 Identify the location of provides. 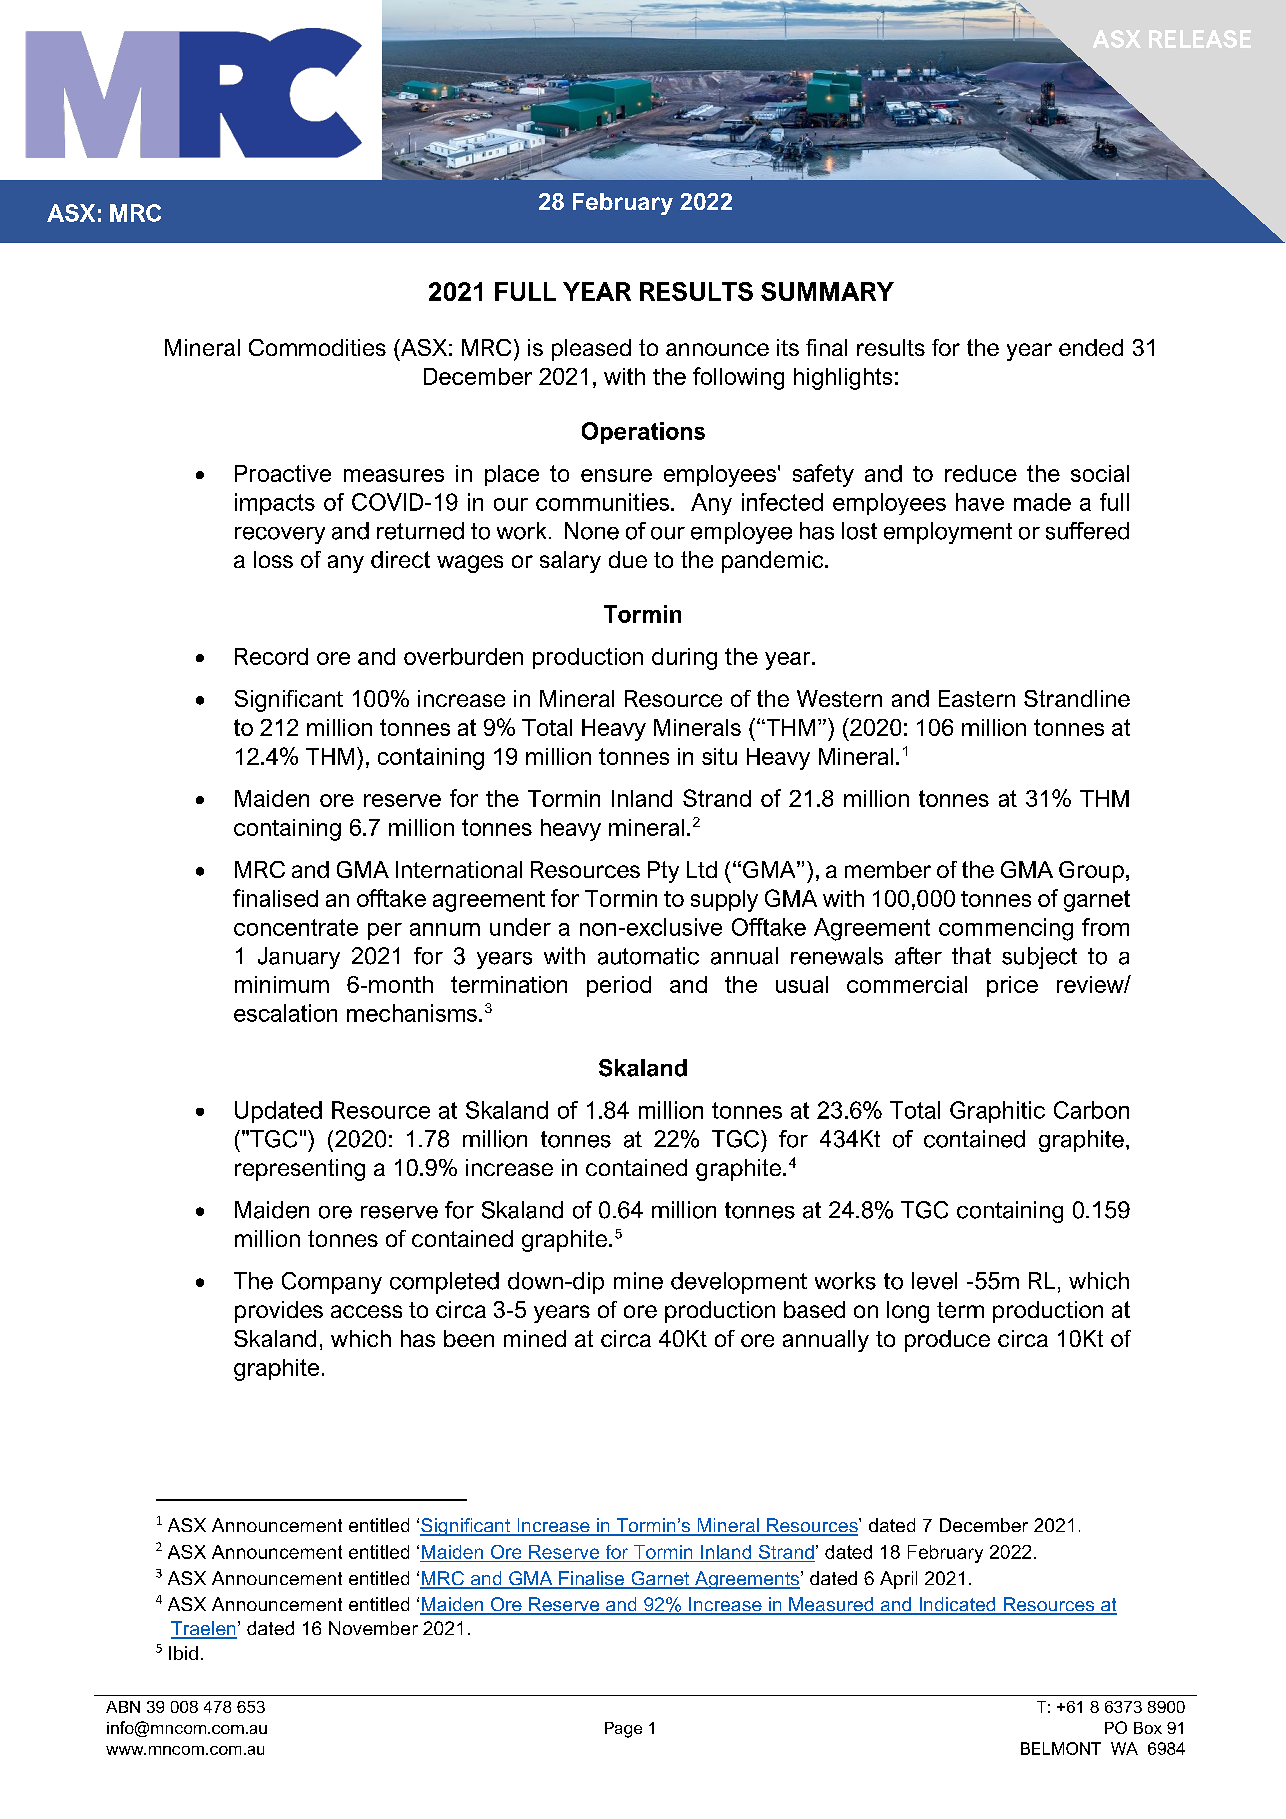
(279, 1312).
